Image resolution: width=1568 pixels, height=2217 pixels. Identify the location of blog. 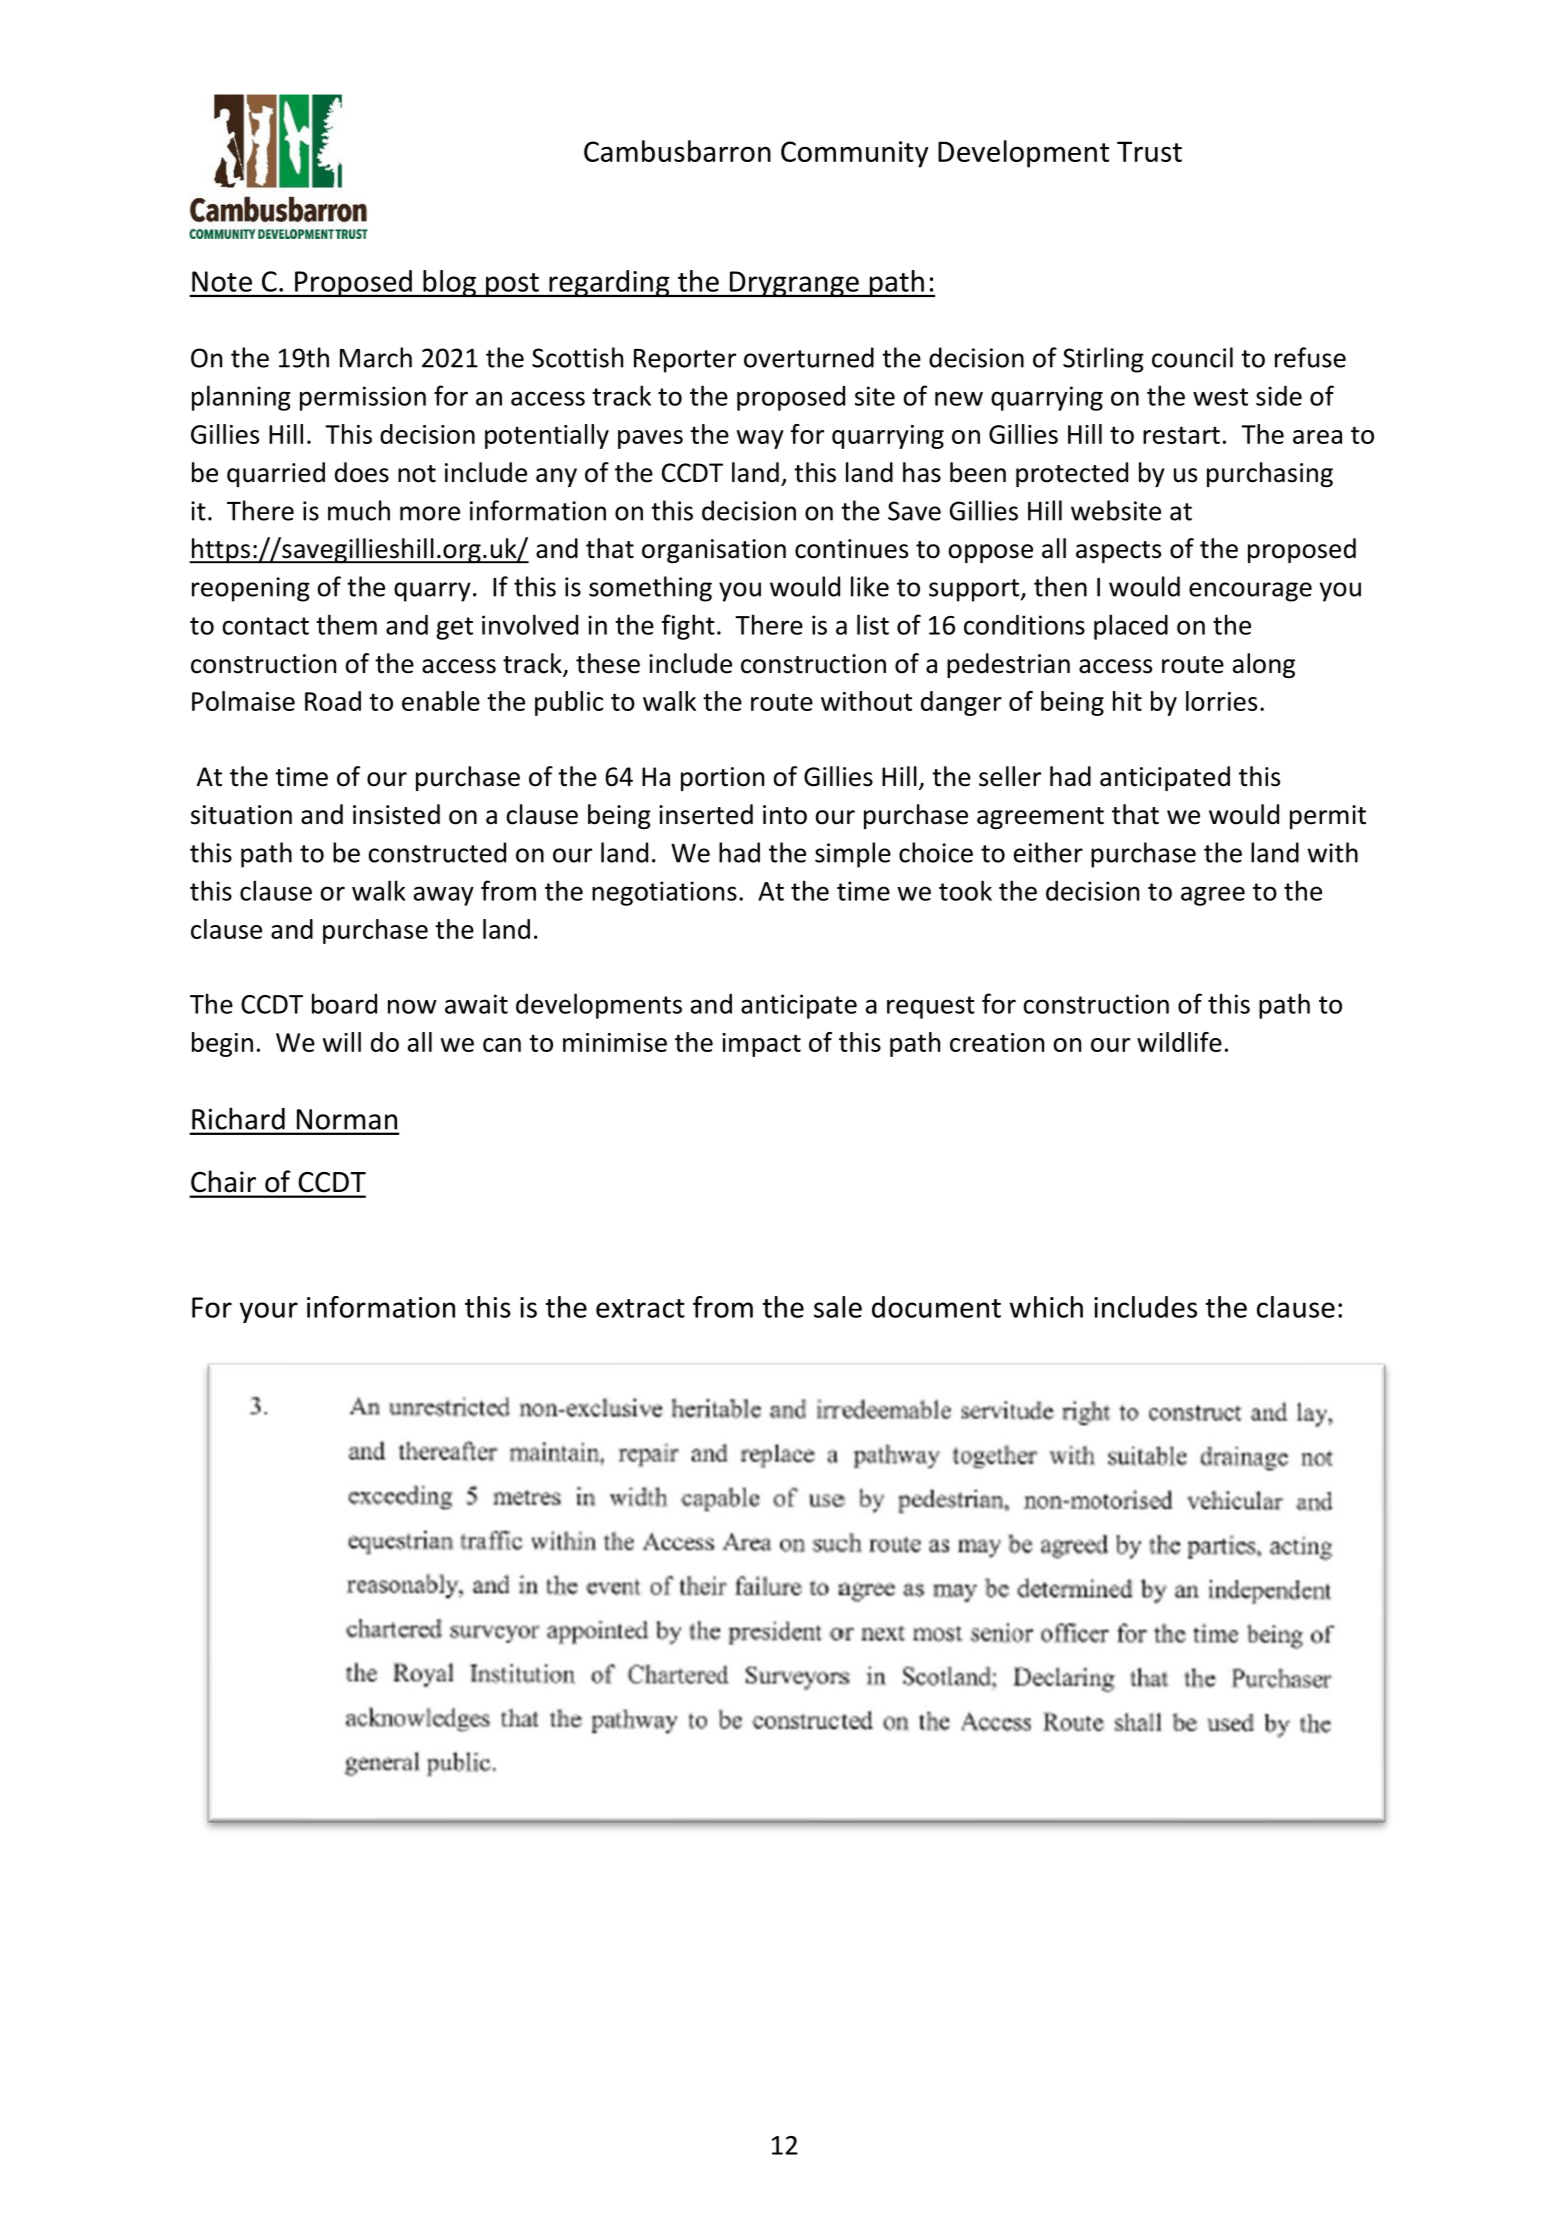
(449, 283).
